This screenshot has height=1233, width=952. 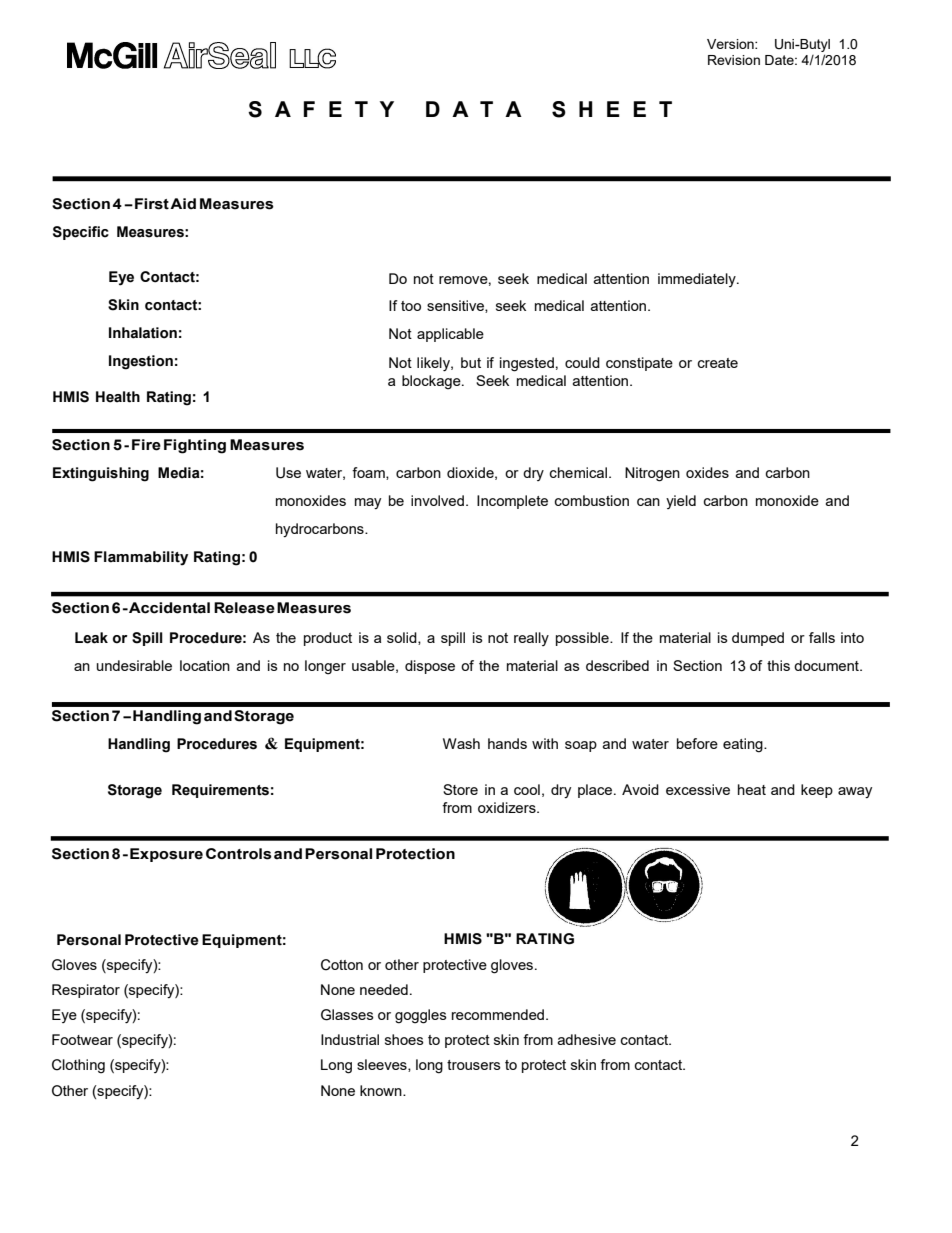 I want to click on create, so click(x=718, y=363).
